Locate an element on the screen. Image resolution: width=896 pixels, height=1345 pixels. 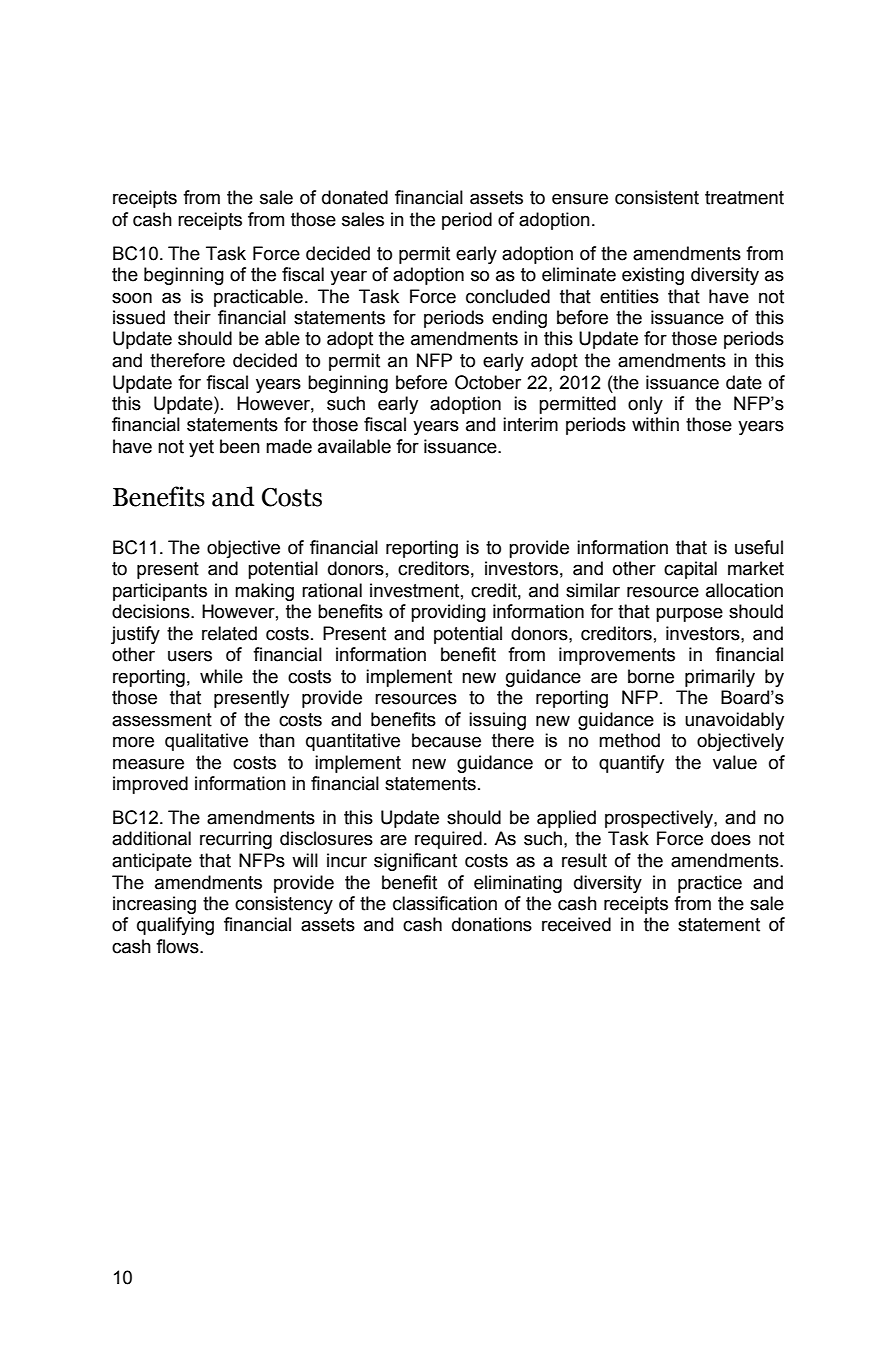
capital is located at coordinates (690, 570).
